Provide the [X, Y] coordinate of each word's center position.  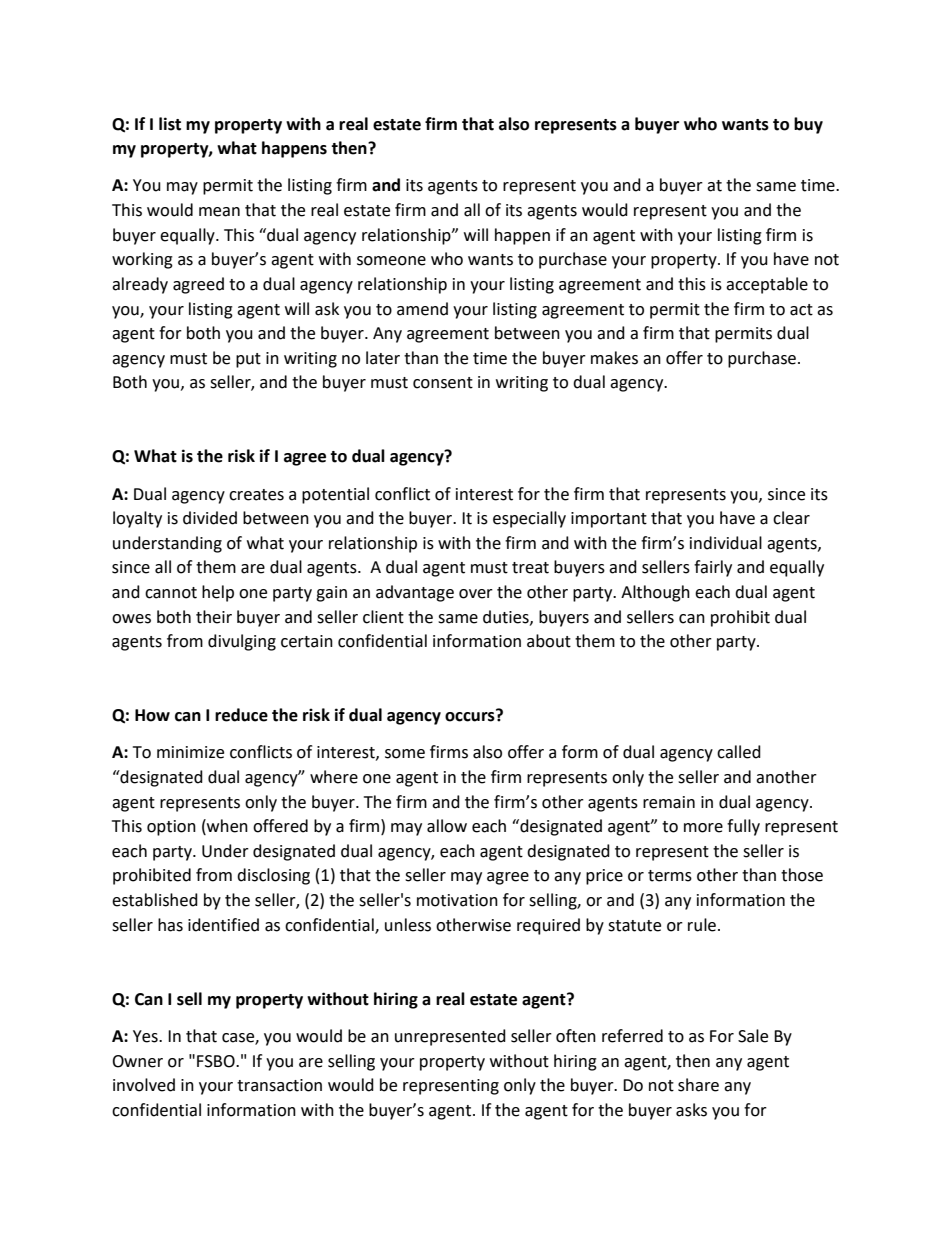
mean [219, 212]
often [576, 1036]
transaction [279, 1085]
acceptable [767, 285]
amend [422, 309]
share [698, 1085]
